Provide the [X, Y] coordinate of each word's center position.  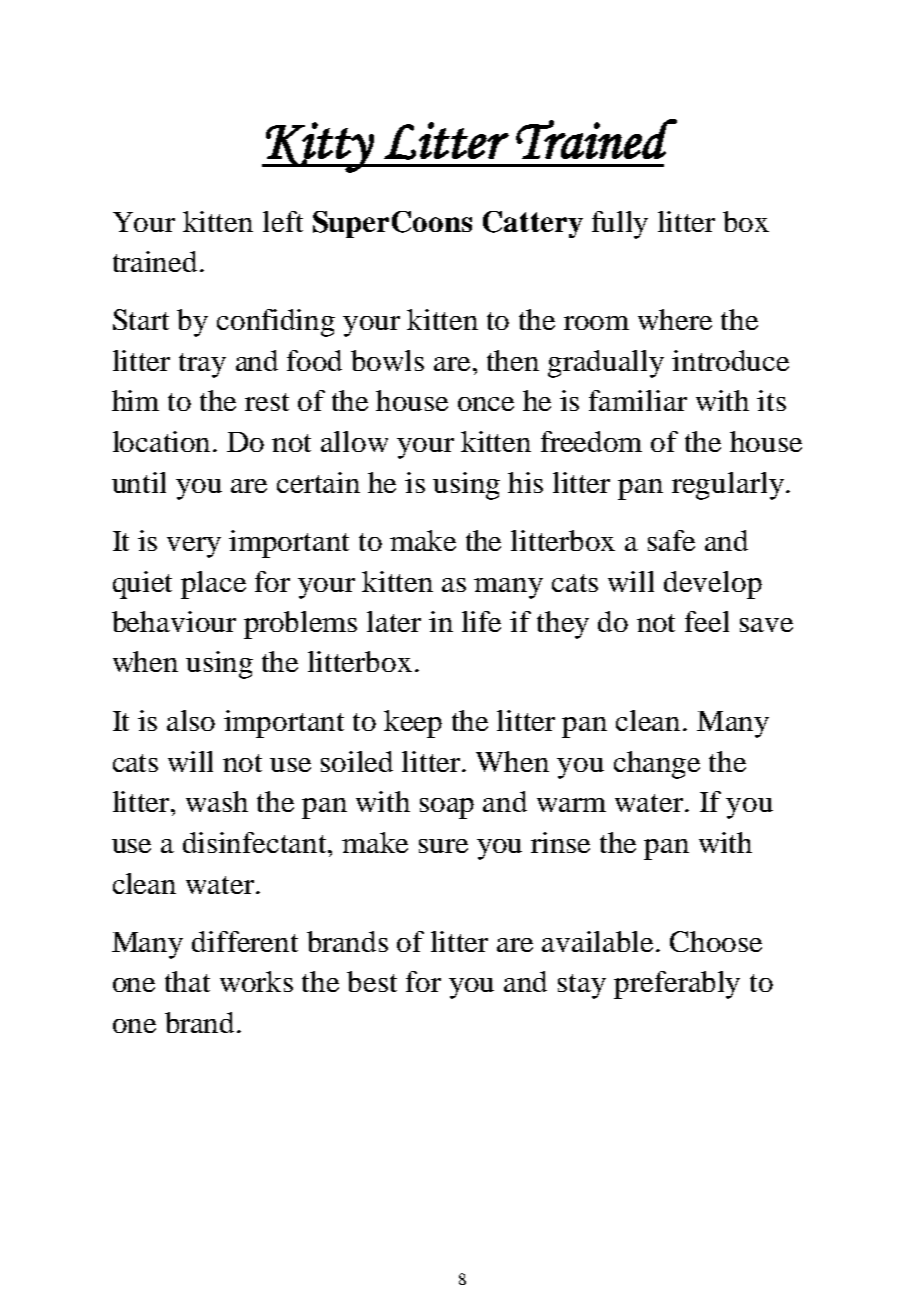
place [213, 585]
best [372, 981]
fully [620, 225]
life [481, 621]
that [187, 981]
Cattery [533, 224]
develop [713, 585]
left [283, 221]
